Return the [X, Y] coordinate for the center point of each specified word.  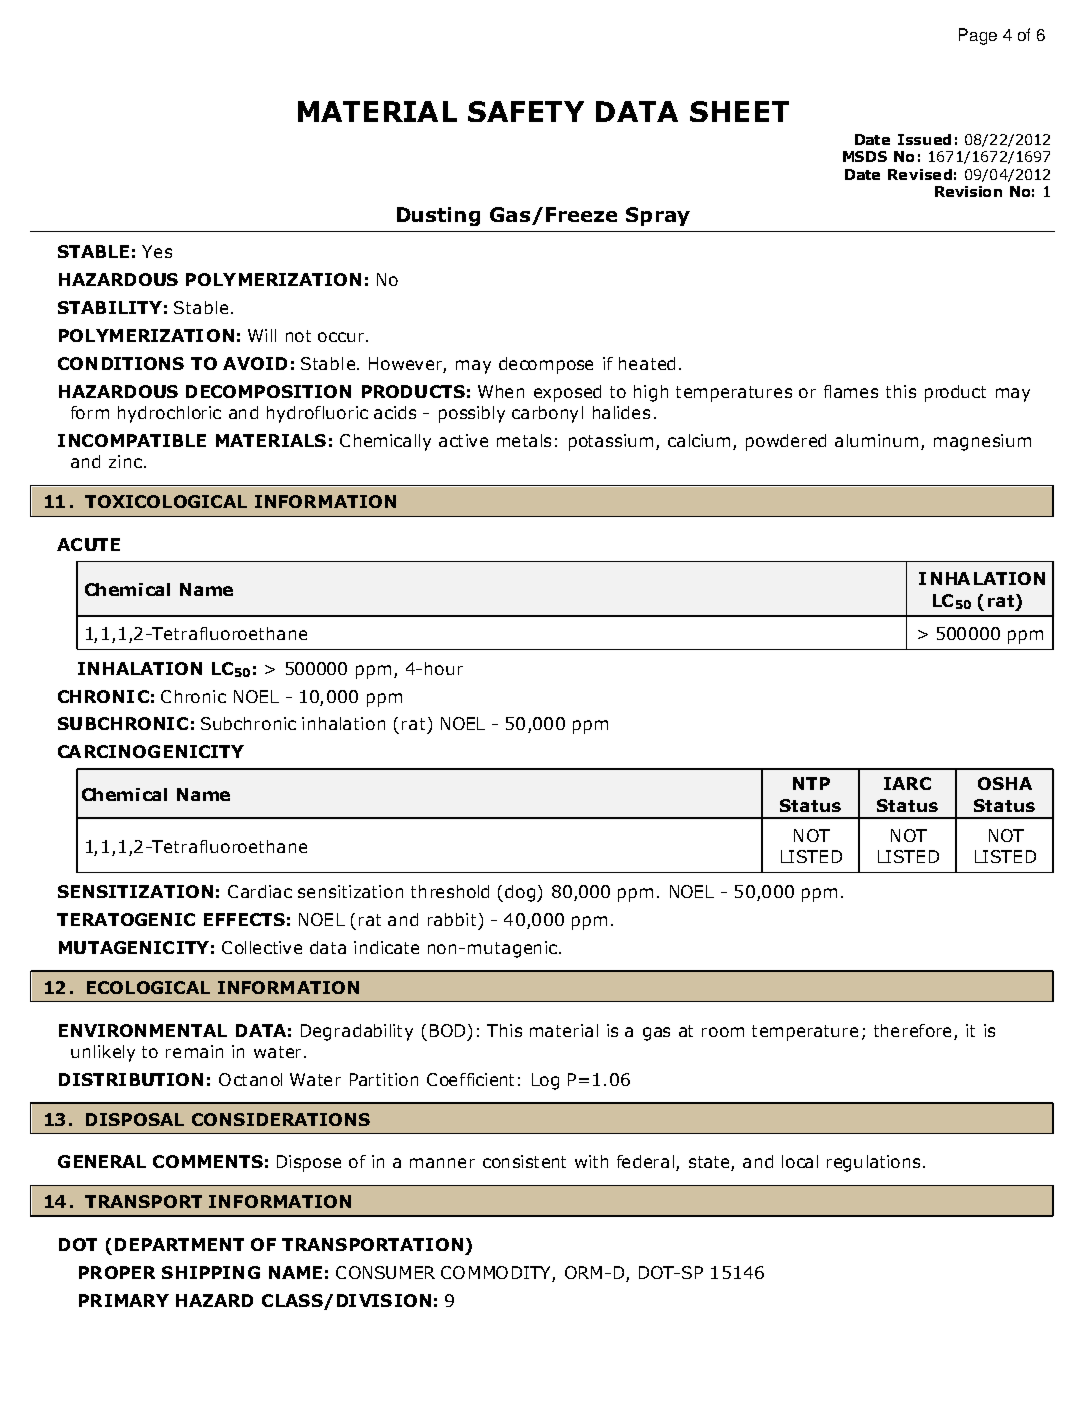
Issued [924, 139]
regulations [873, 1163]
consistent [524, 1161]
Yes [157, 251]
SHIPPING [211, 1272]
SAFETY [526, 111]
